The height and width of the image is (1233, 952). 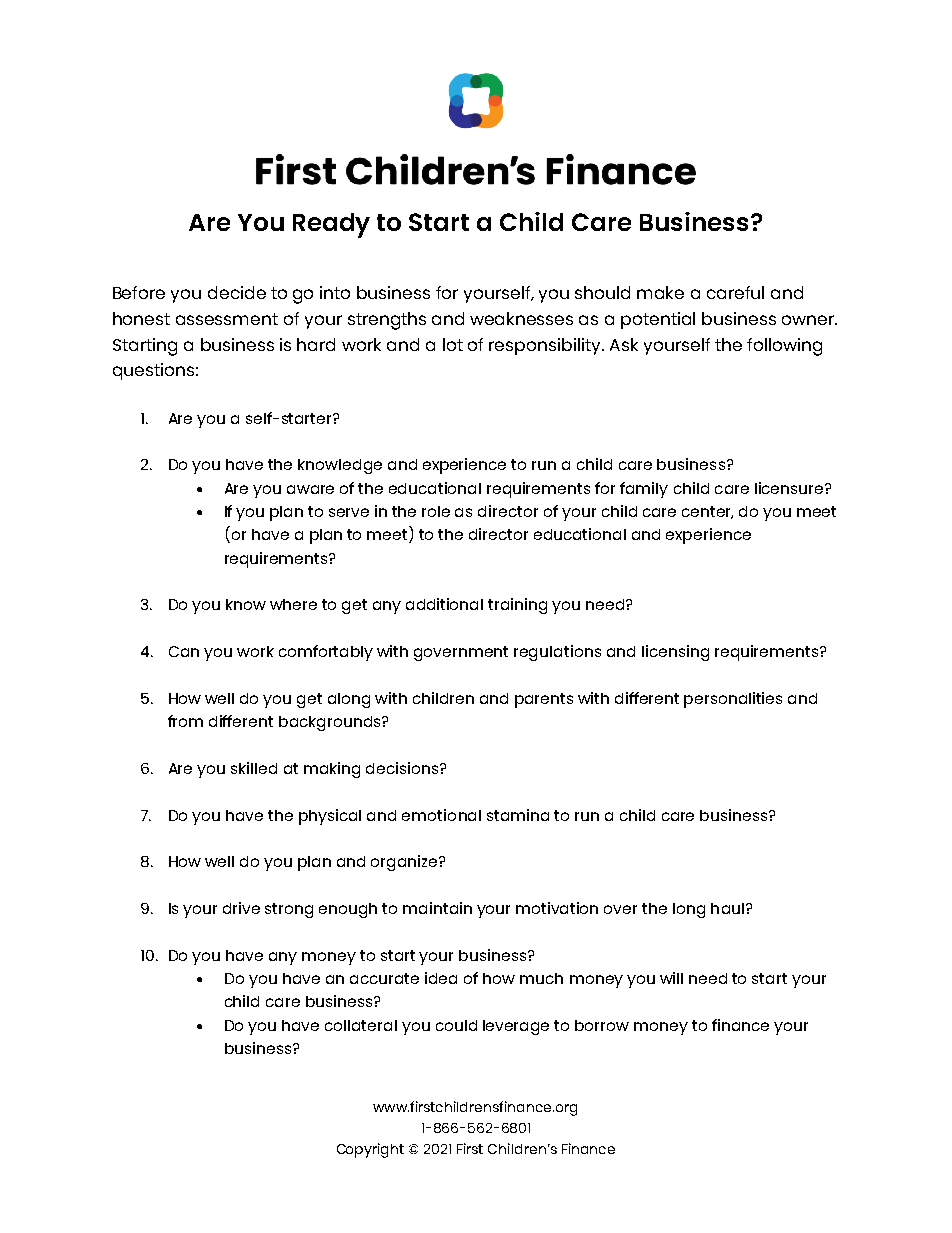 I want to click on parents, so click(x=544, y=700).
